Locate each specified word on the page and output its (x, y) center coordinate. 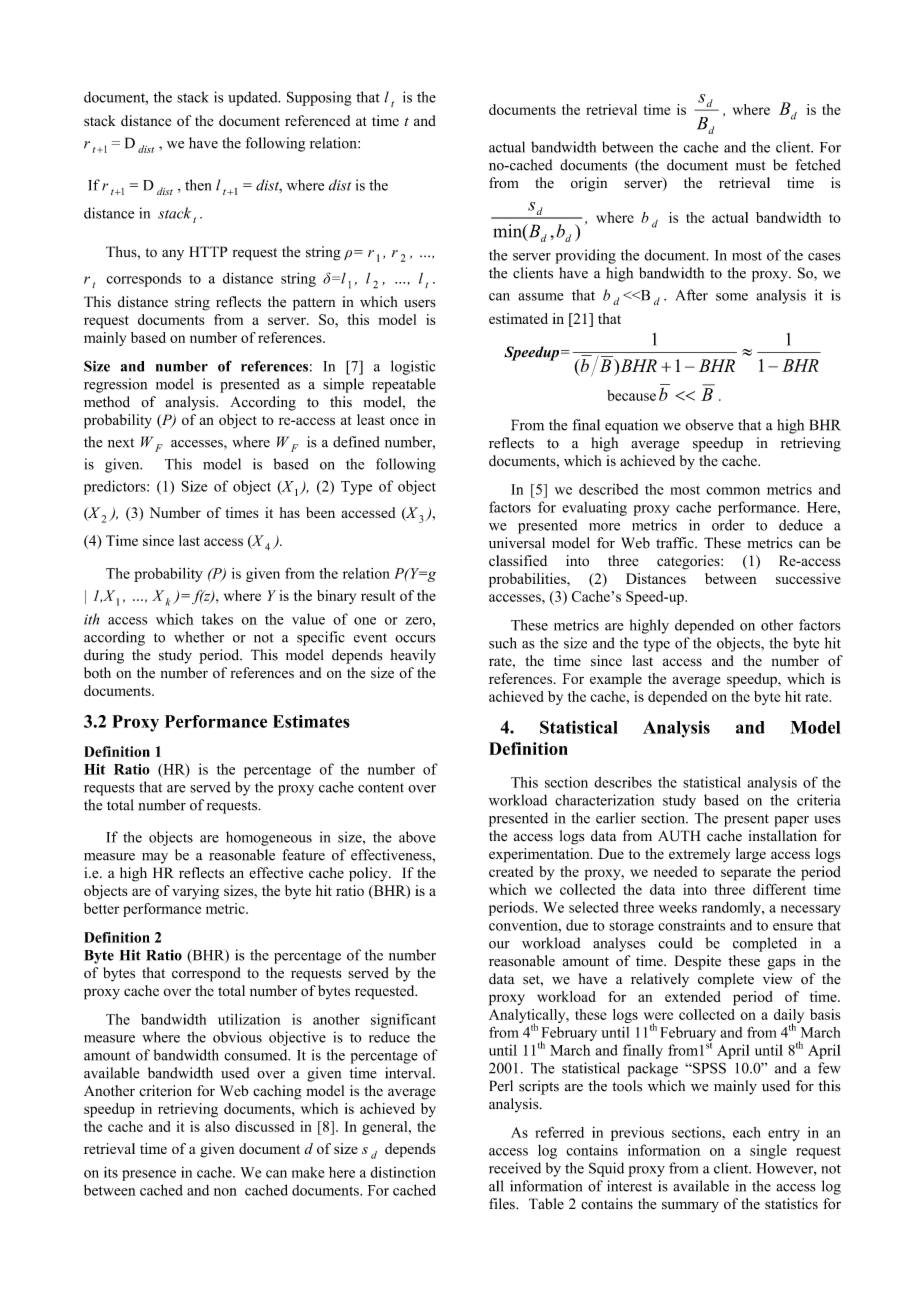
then (198, 185)
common (733, 491)
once (404, 421)
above (417, 837)
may (155, 858)
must (751, 166)
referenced (317, 120)
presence (149, 1175)
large (751, 855)
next (121, 443)
